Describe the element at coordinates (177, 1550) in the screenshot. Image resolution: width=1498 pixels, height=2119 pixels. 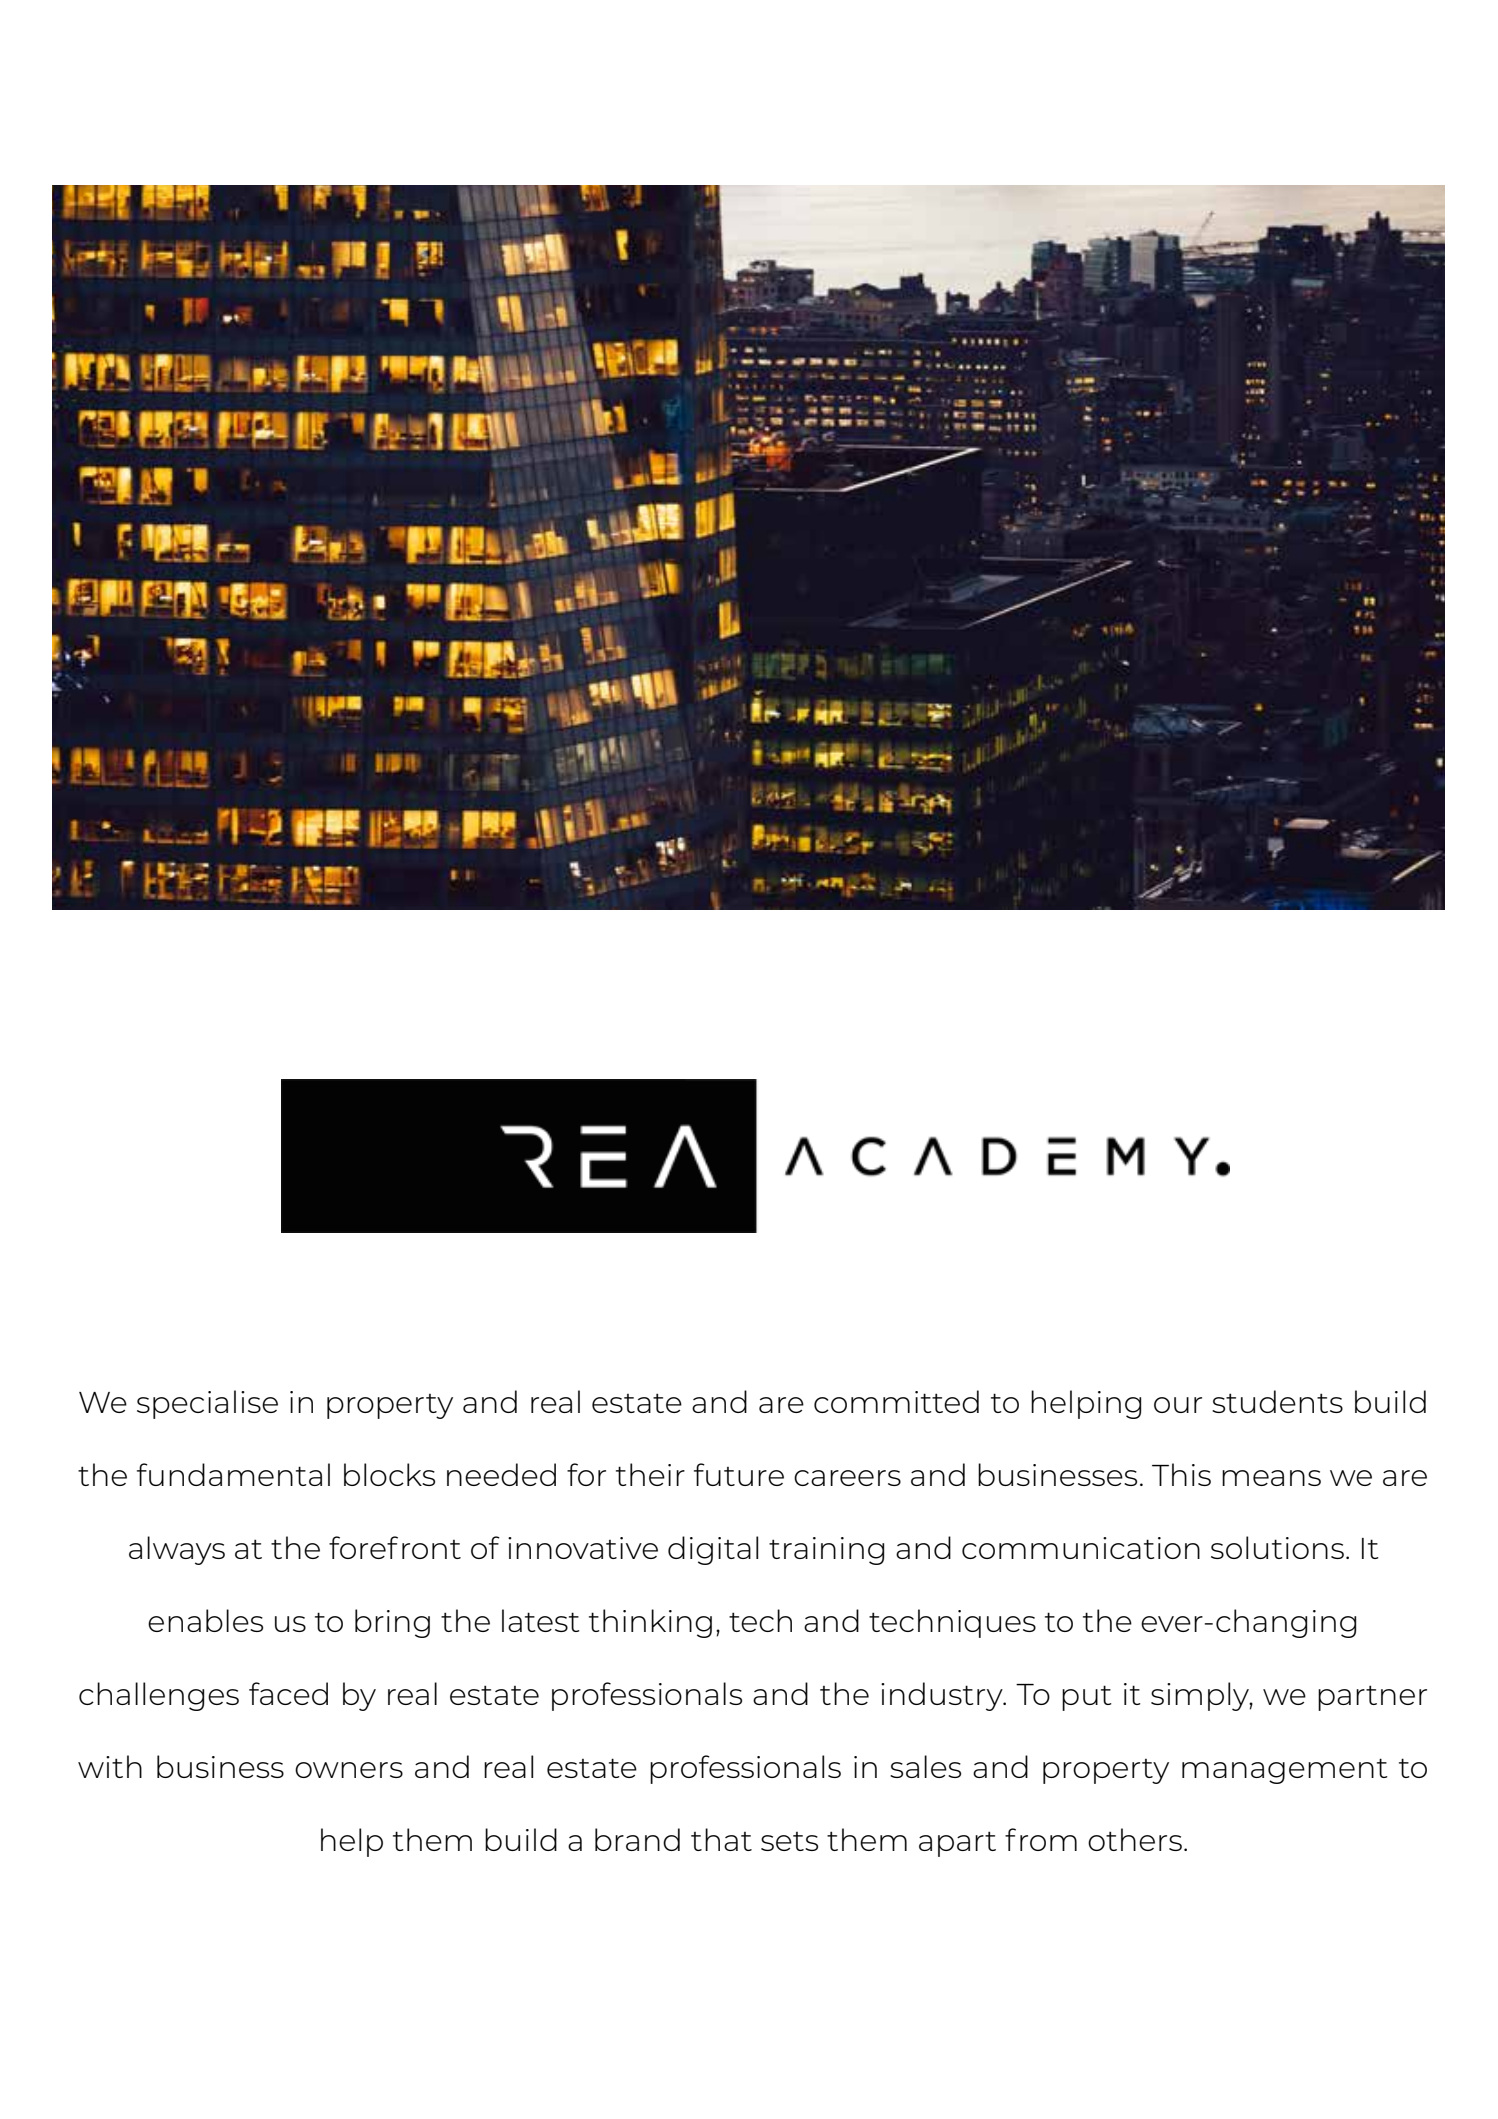
I see `always` at that location.
